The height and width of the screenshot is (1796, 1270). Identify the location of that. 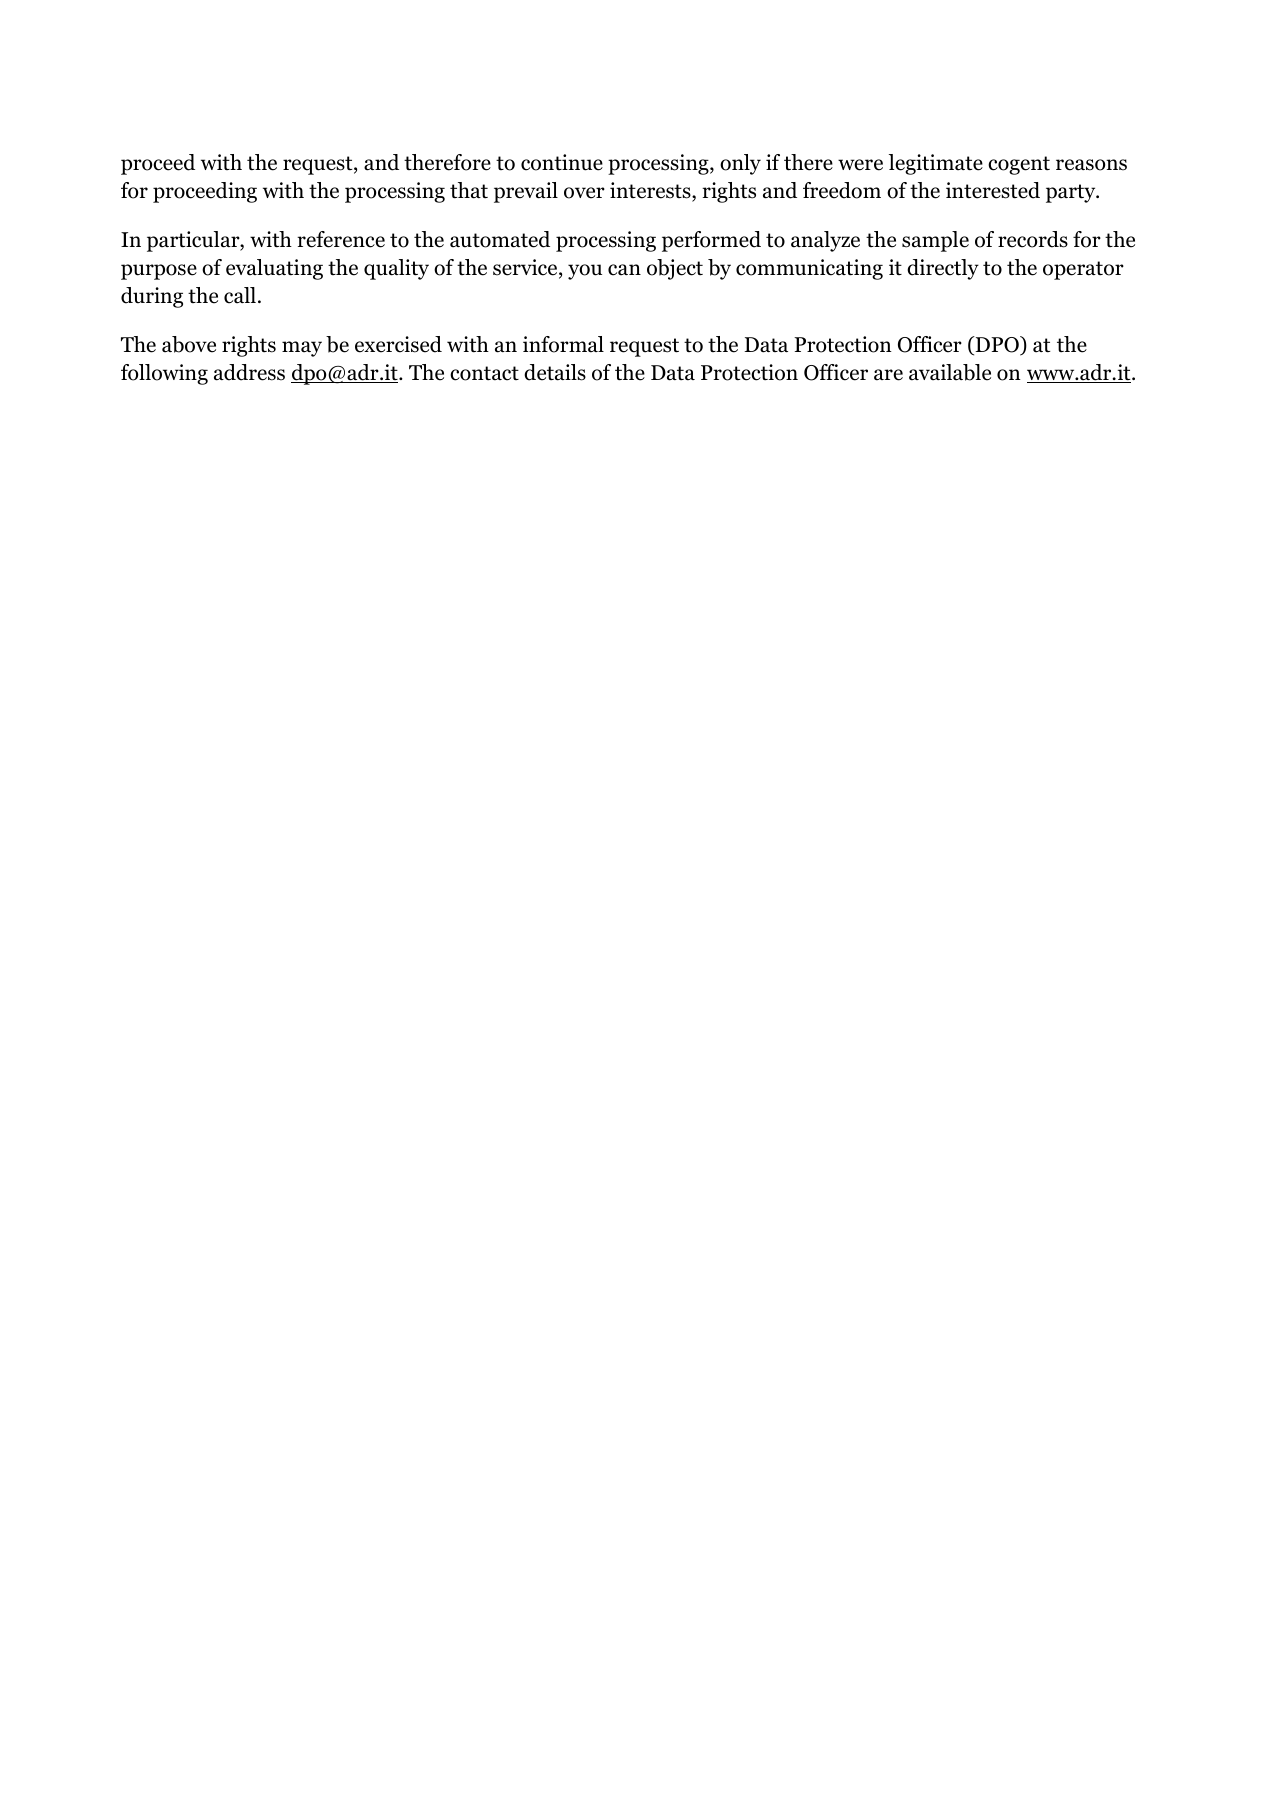
(469, 190).
